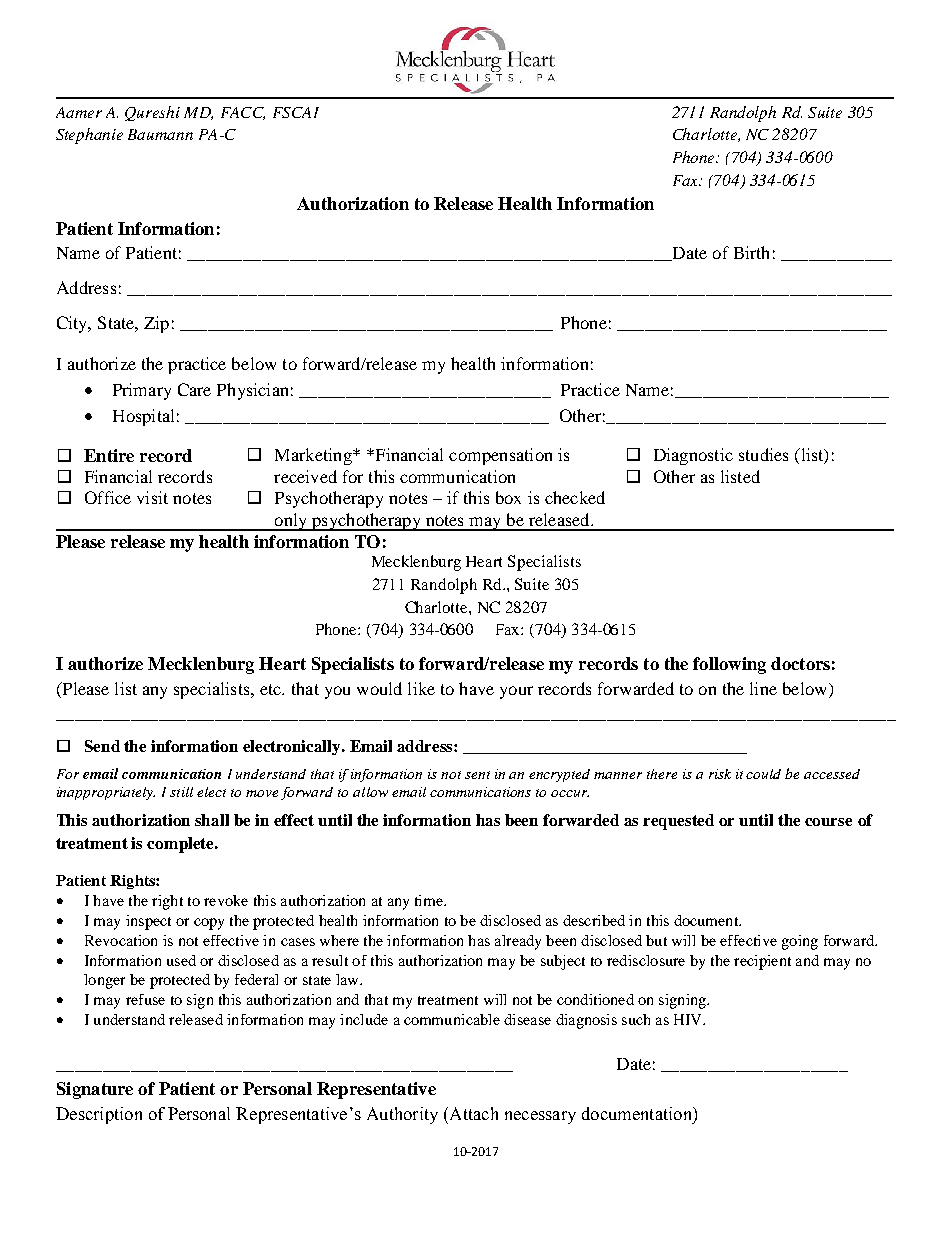 The width and height of the page is (952, 1233). I want to click on Description, so click(99, 1115).
